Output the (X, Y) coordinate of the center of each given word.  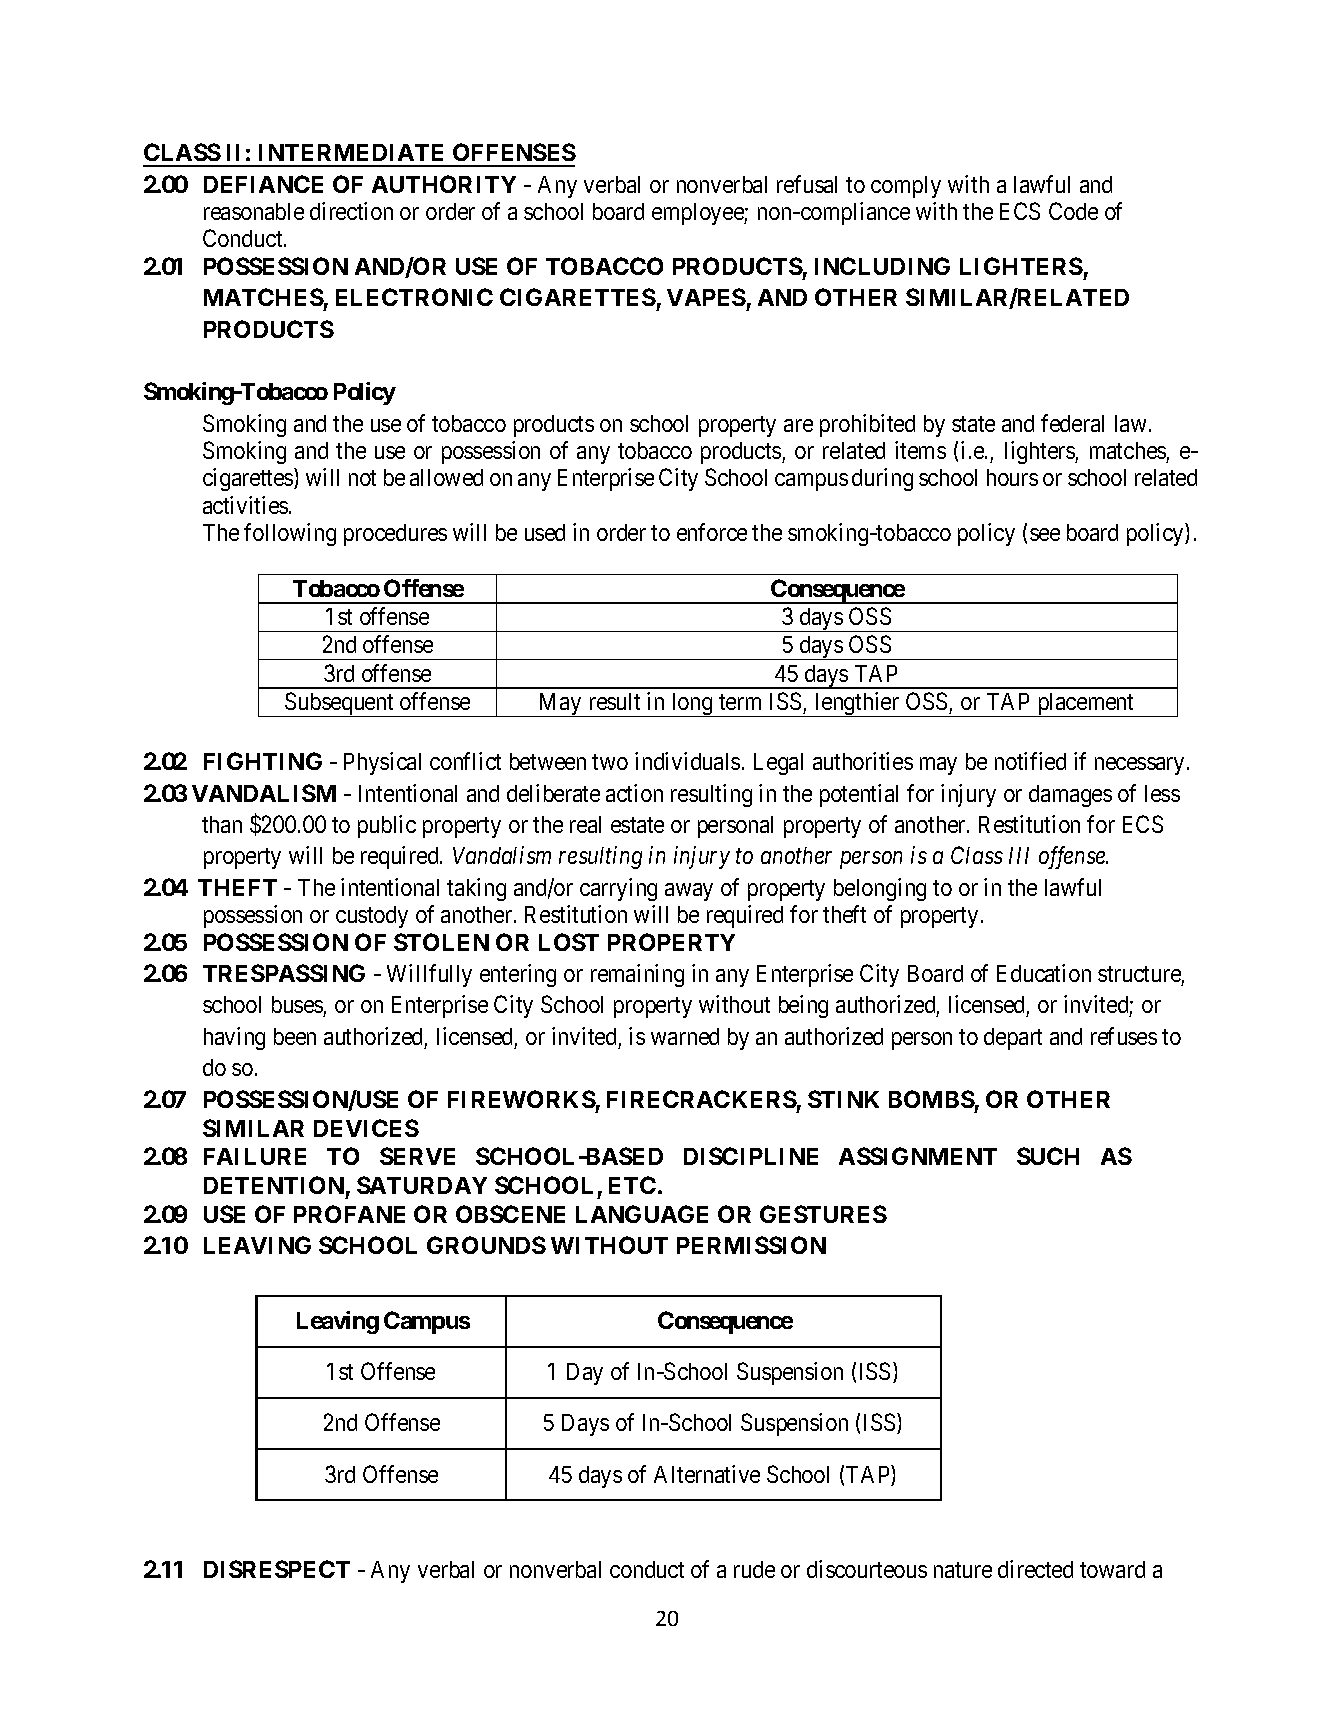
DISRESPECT (277, 1569)
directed (1035, 1569)
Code (1073, 211)
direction (351, 211)
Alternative (707, 1474)
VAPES (706, 297)
